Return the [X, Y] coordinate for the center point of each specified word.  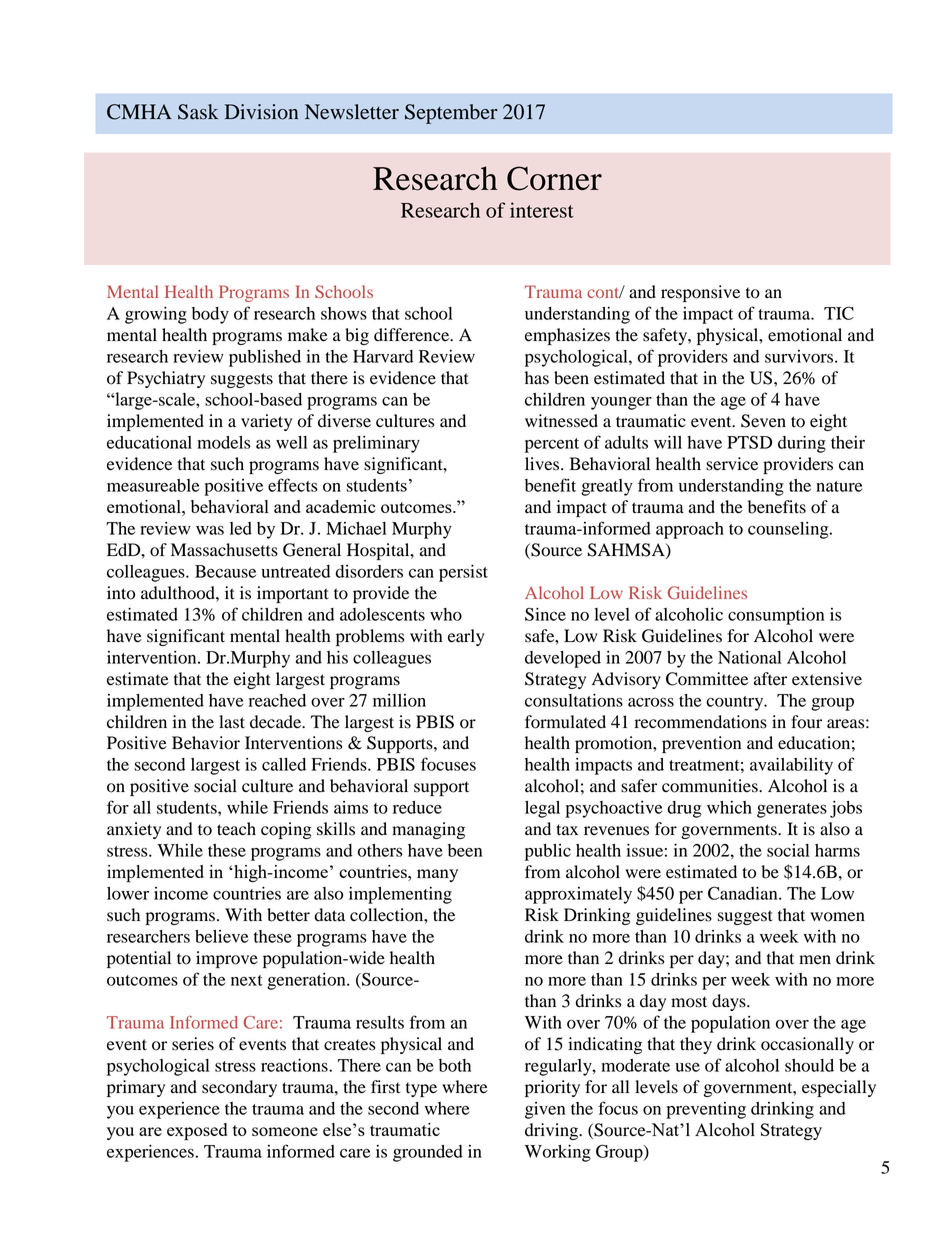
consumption [776, 616]
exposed [197, 1132]
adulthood [179, 593]
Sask [198, 112]
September [451, 114]
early [466, 637]
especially [839, 1088]
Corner [554, 178]
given [545, 1110]
